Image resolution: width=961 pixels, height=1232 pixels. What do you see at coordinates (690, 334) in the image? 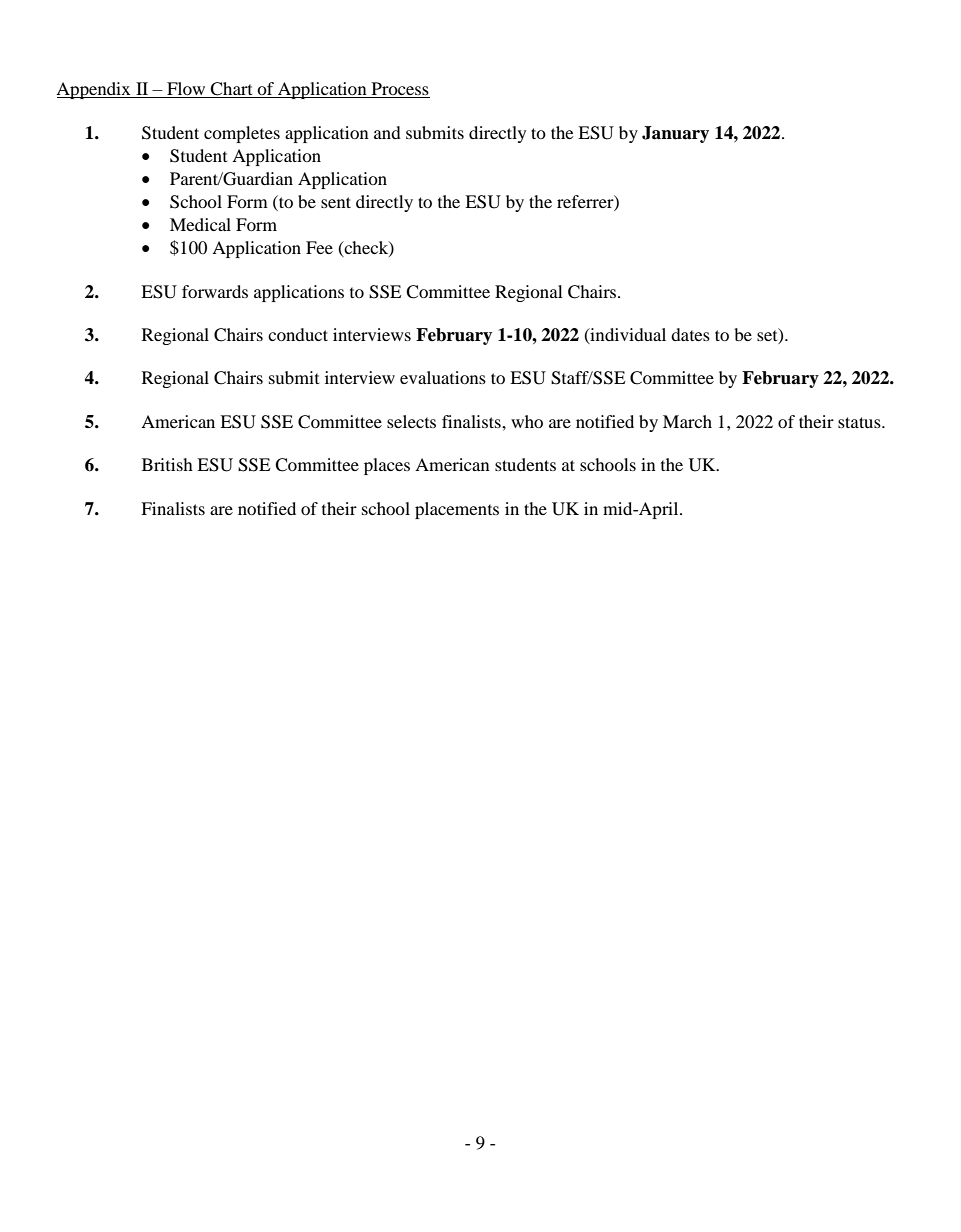
I see `dates` at bounding box center [690, 334].
